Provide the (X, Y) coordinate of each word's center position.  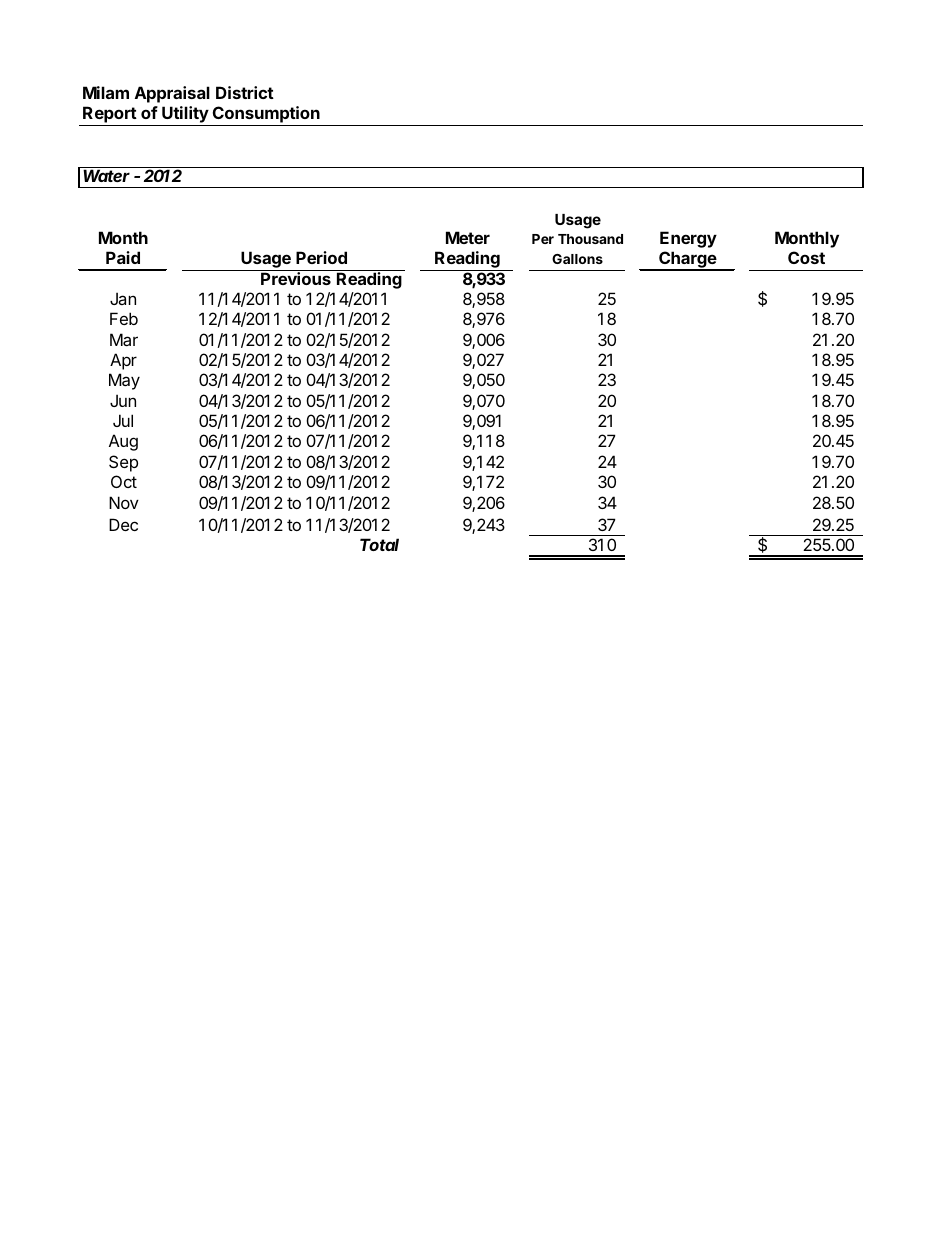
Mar (124, 339)
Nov (124, 502)
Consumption (266, 116)
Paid (123, 257)
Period (321, 257)
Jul (123, 420)
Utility (185, 116)
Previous (296, 277)
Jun (123, 400)
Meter (468, 237)
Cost (806, 257)
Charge (687, 261)
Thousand (590, 239)
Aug (123, 442)
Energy (688, 239)
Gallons (577, 259)
